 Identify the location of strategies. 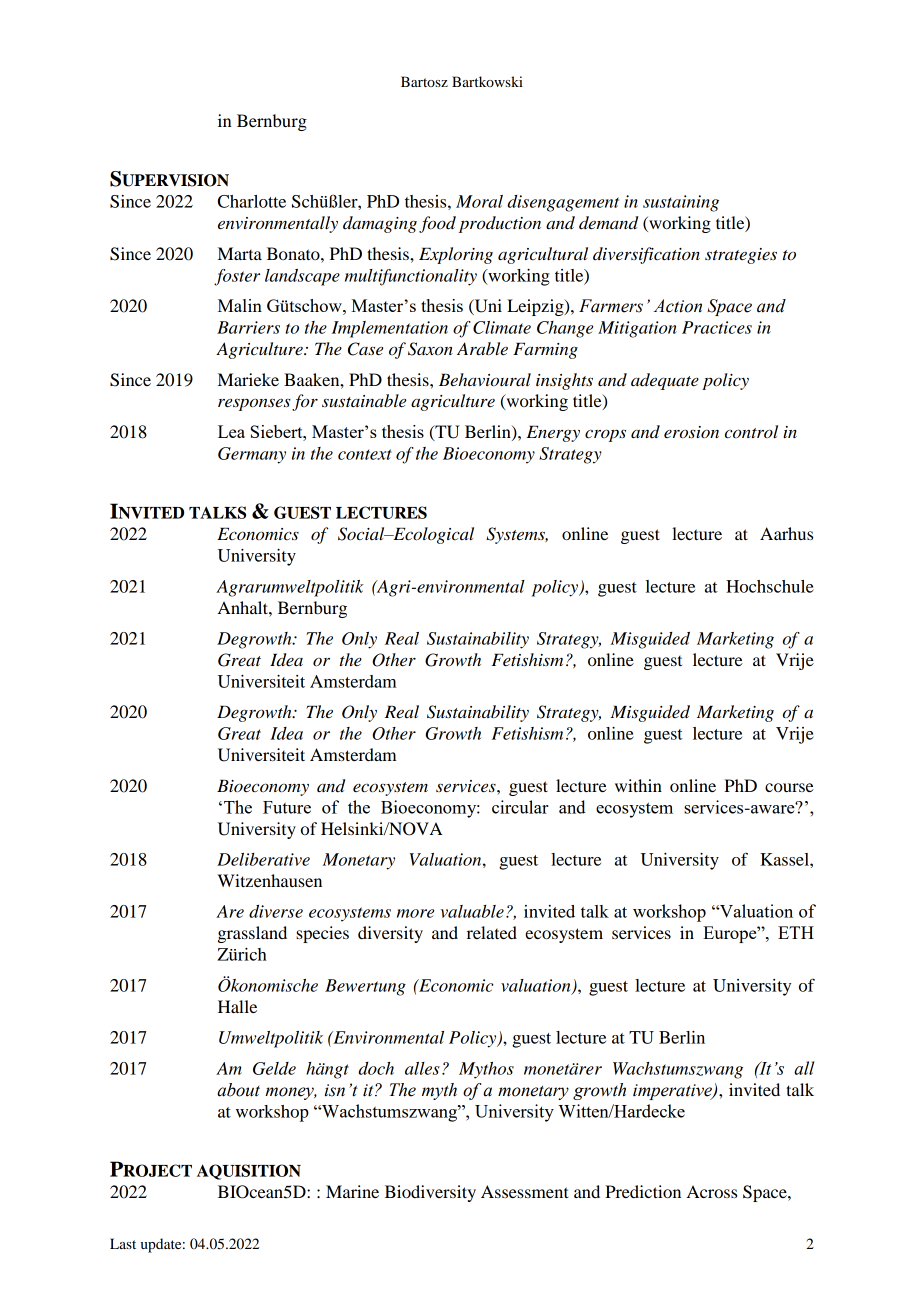
(741, 256).
